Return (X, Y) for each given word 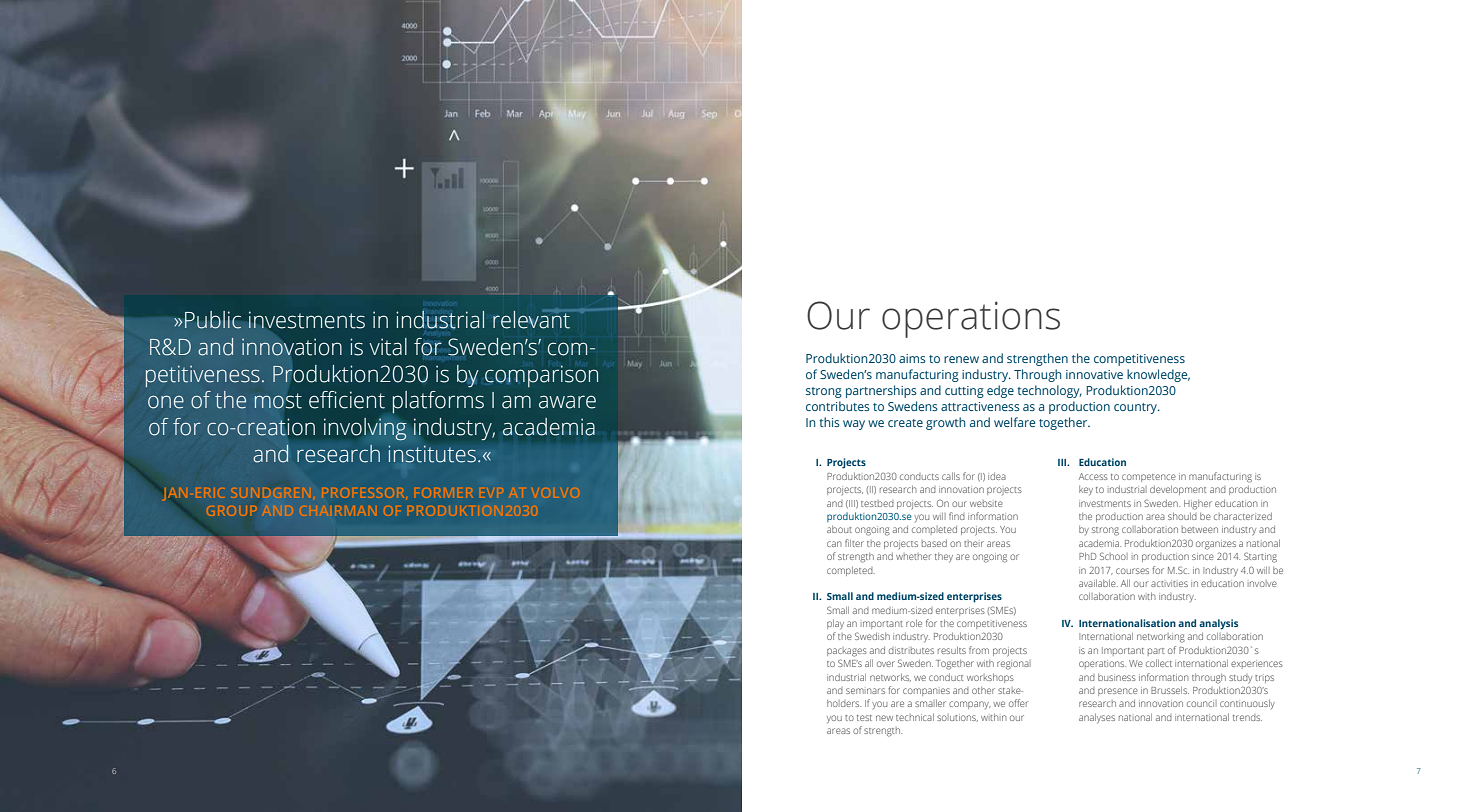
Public (213, 320)
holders (844, 703)
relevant (533, 319)
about (839, 529)
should (1182, 516)
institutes (432, 454)
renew (961, 359)
